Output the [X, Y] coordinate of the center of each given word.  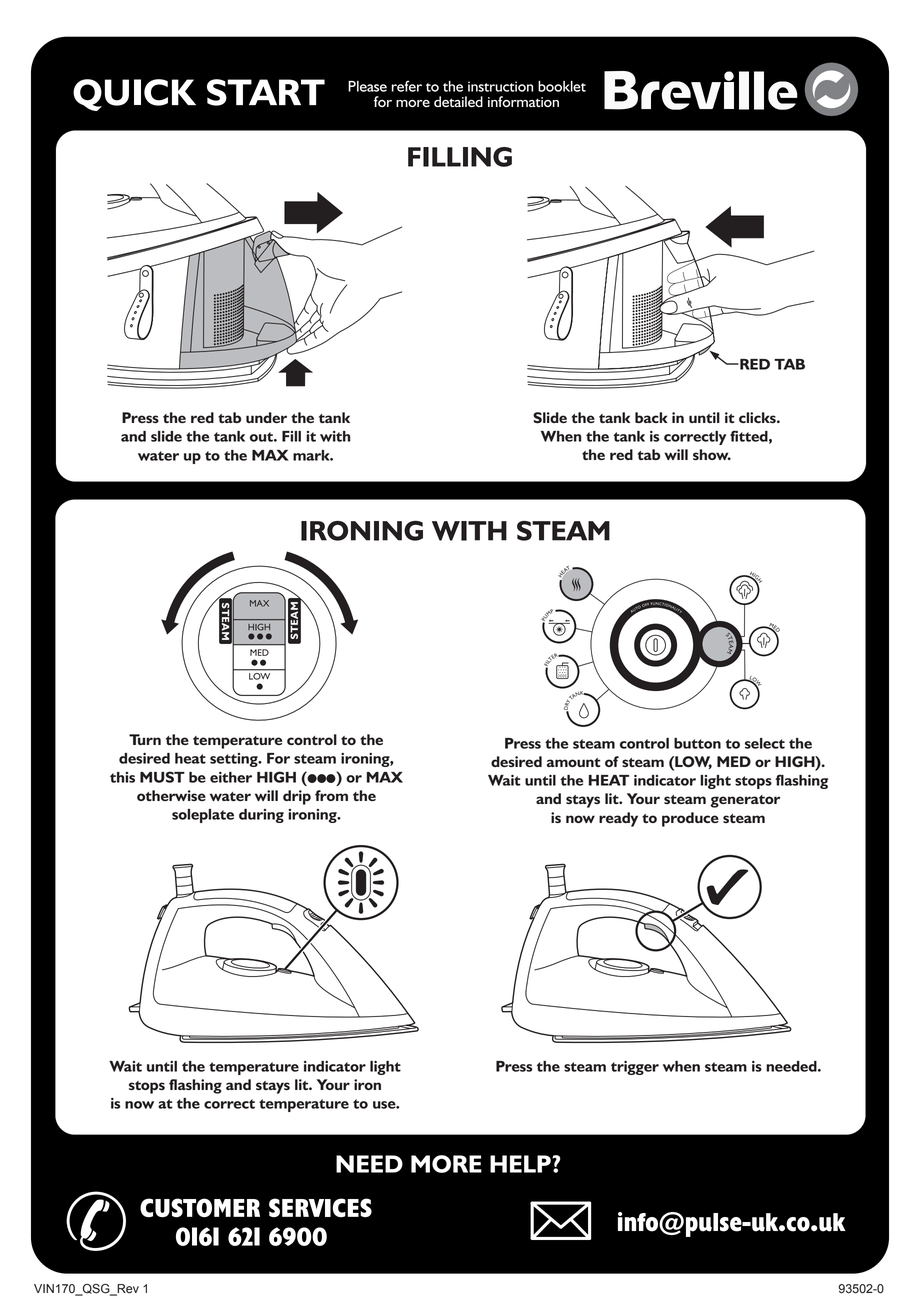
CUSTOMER [200, 1208]
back [651, 417]
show [712, 454]
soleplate [203, 816]
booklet [562, 86]
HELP [521, 1164]
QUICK [134, 95]
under [266, 417]
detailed [458, 101]
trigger [635, 1068]
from [331, 795]
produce [690, 819]
